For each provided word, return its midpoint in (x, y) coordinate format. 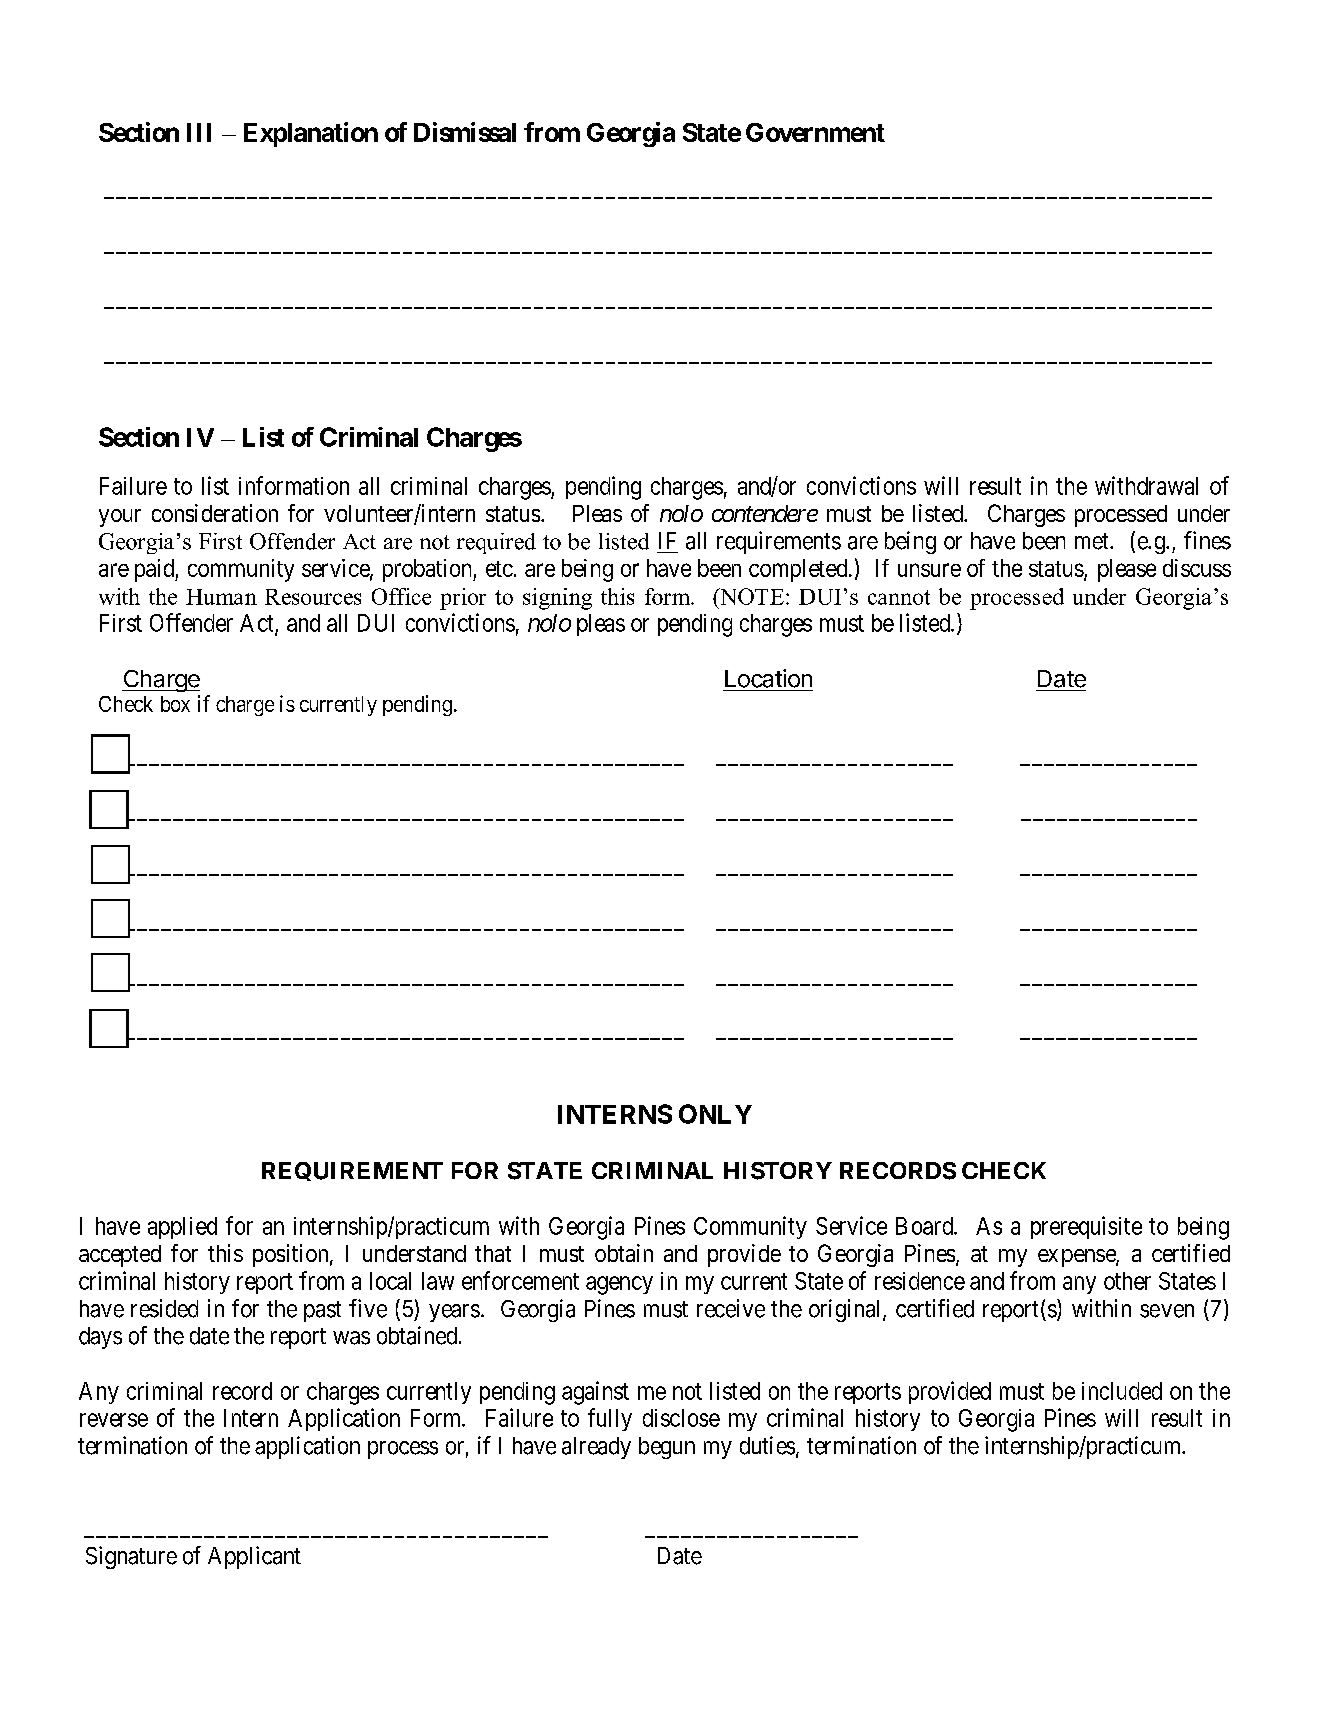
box (175, 704)
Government (815, 132)
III (199, 132)
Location (768, 678)
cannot (899, 597)
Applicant (254, 1557)
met (1093, 541)
